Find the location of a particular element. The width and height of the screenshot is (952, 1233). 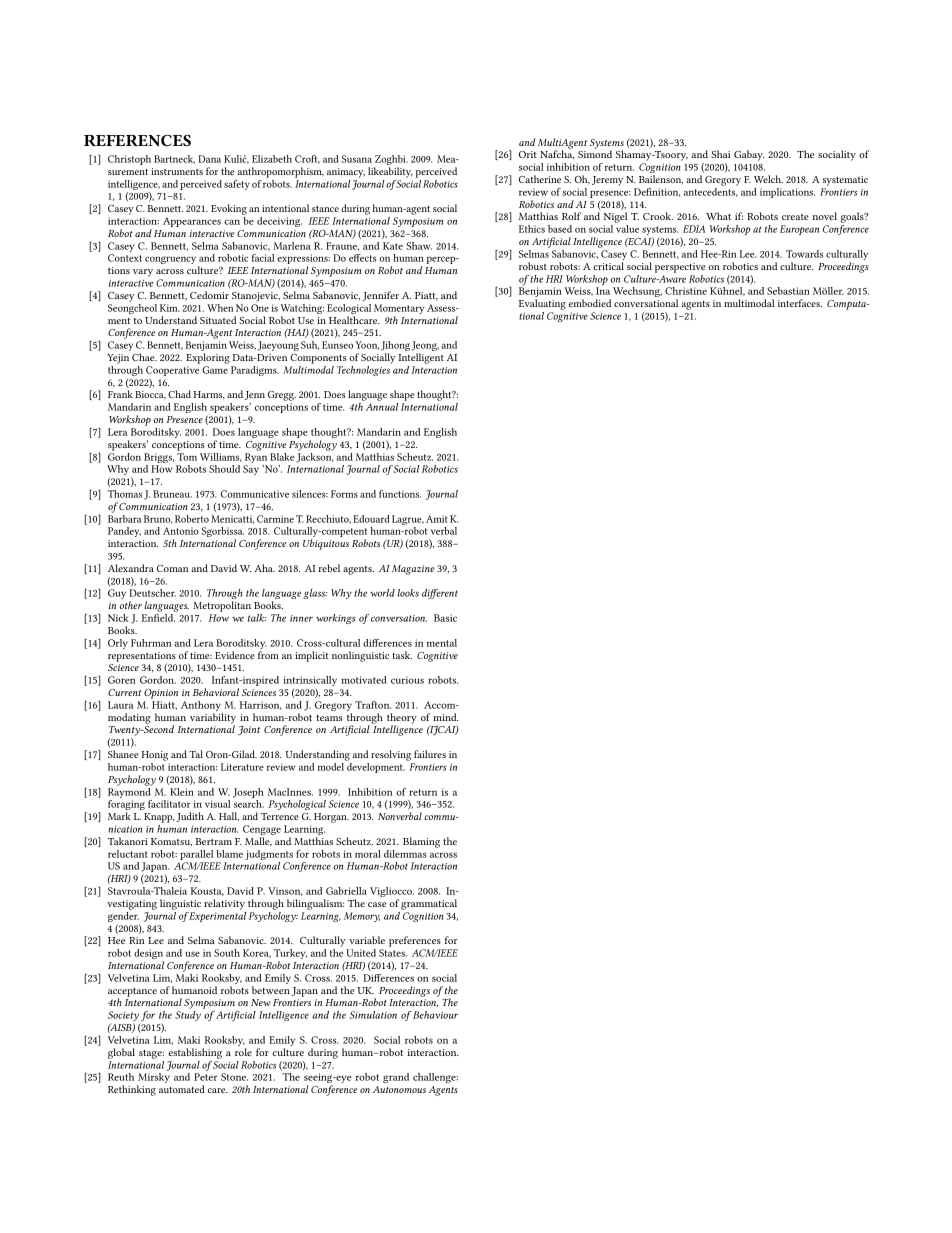

grand is located at coordinates (396, 1078).
